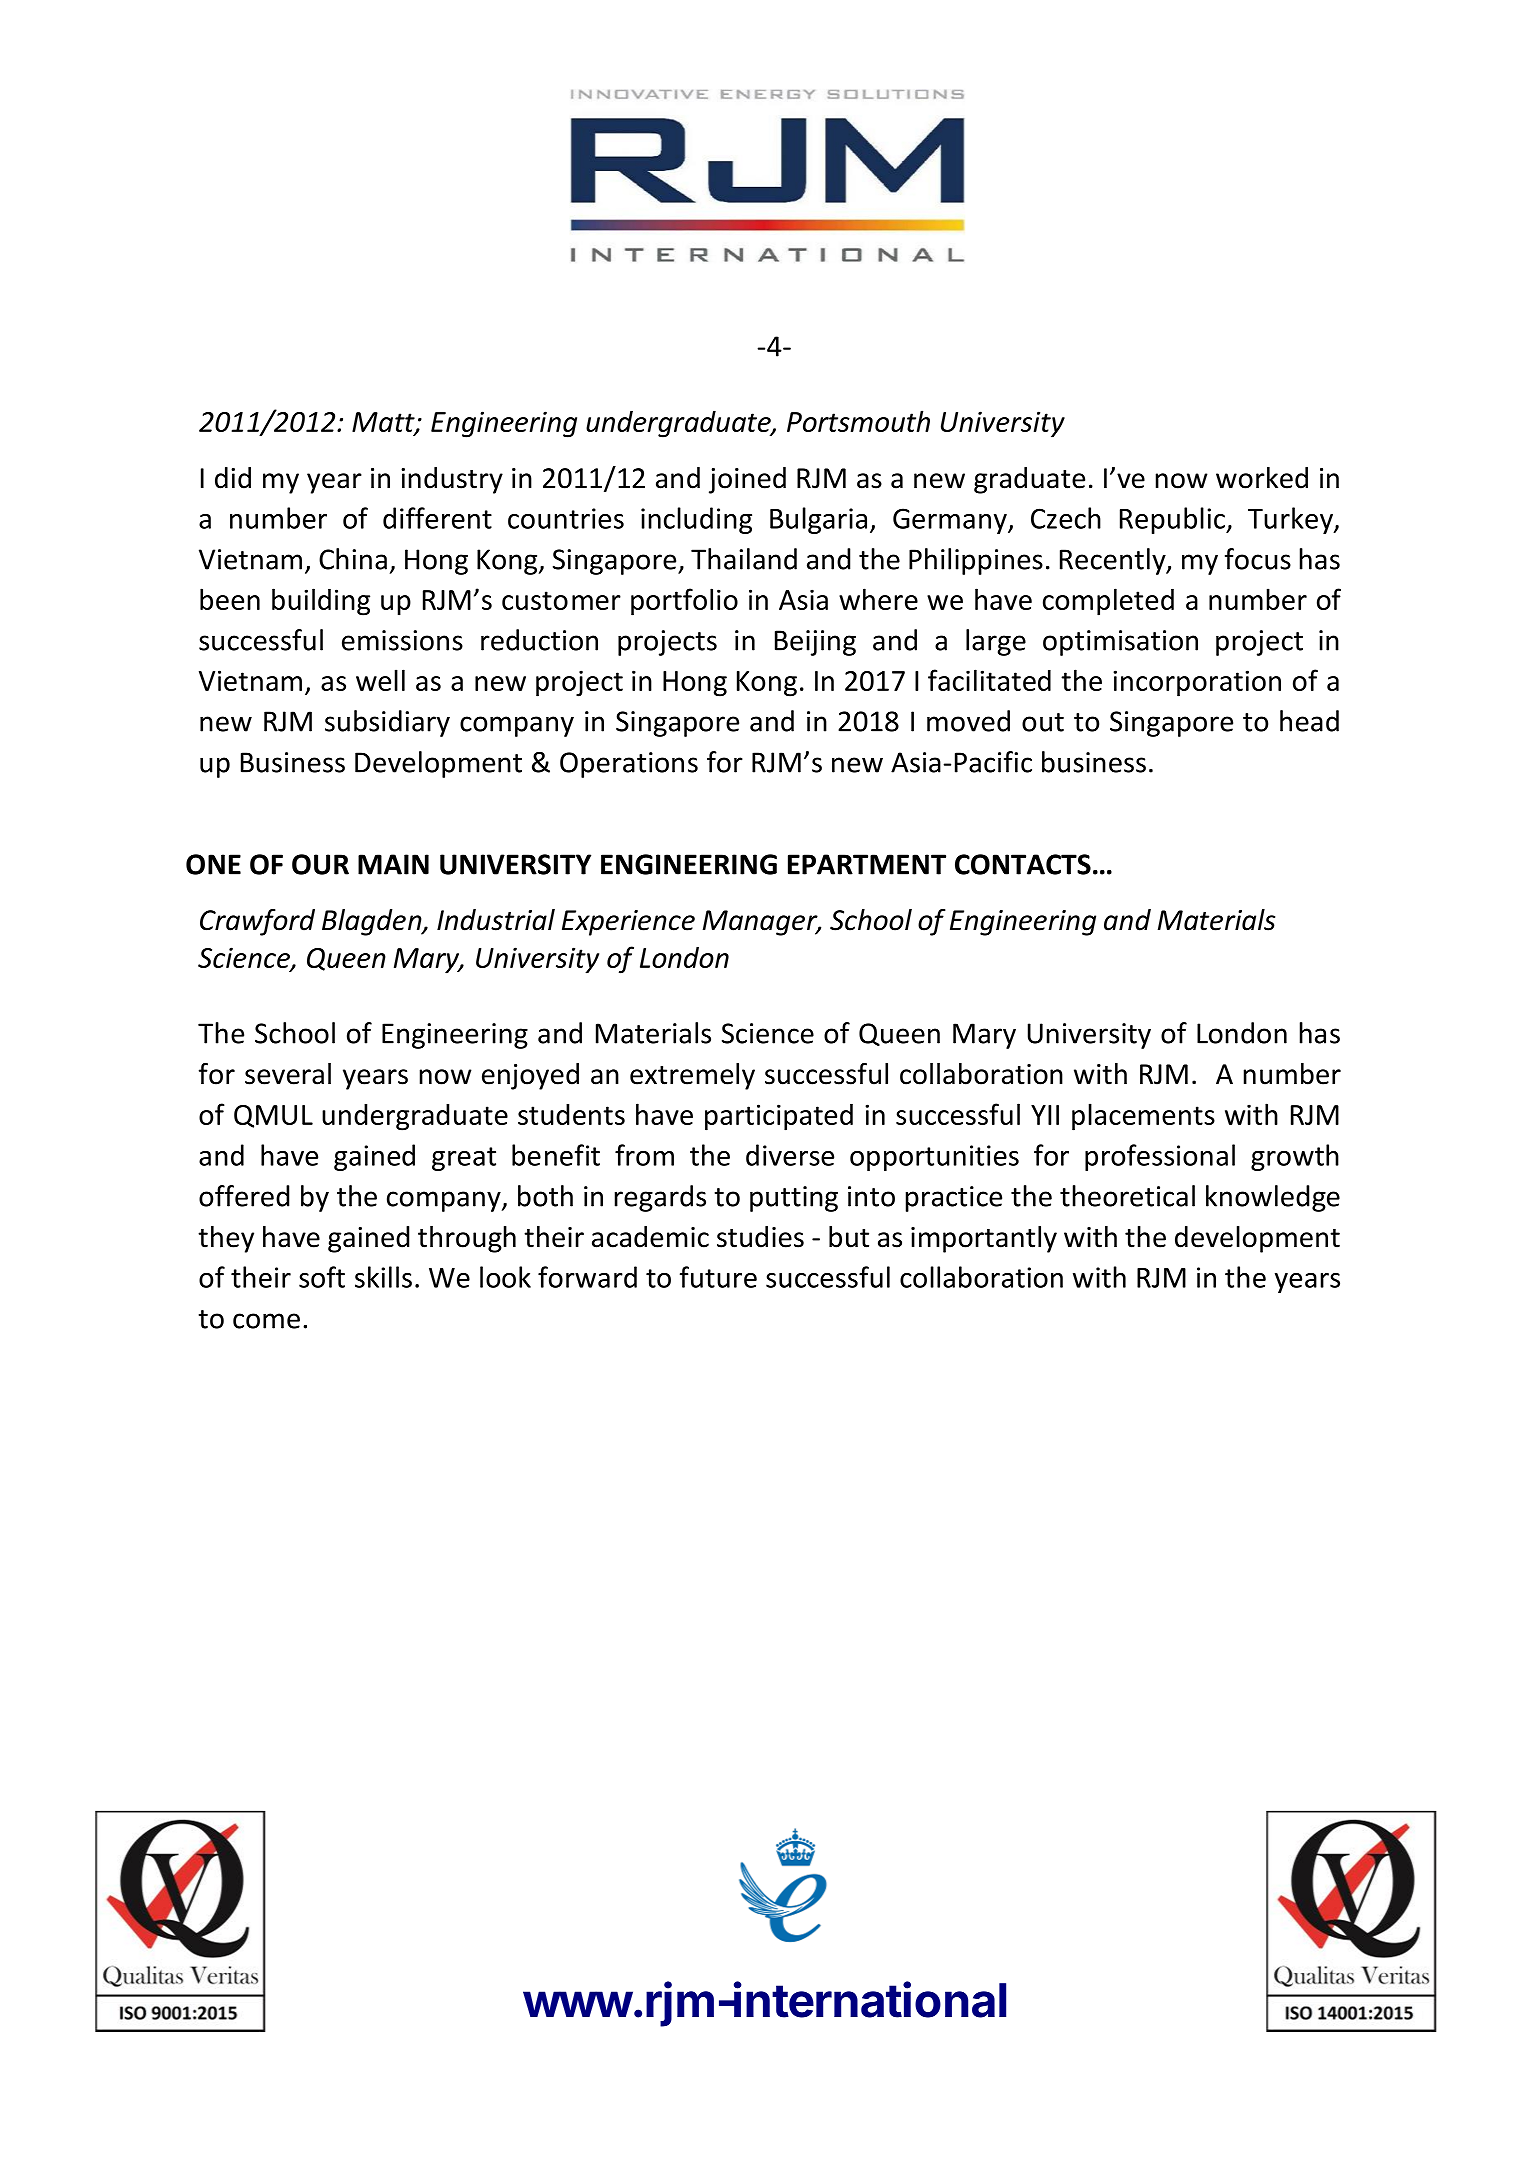 This screenshot has width=1535, height=2169. I want to click on joined, so click(747, 480).
